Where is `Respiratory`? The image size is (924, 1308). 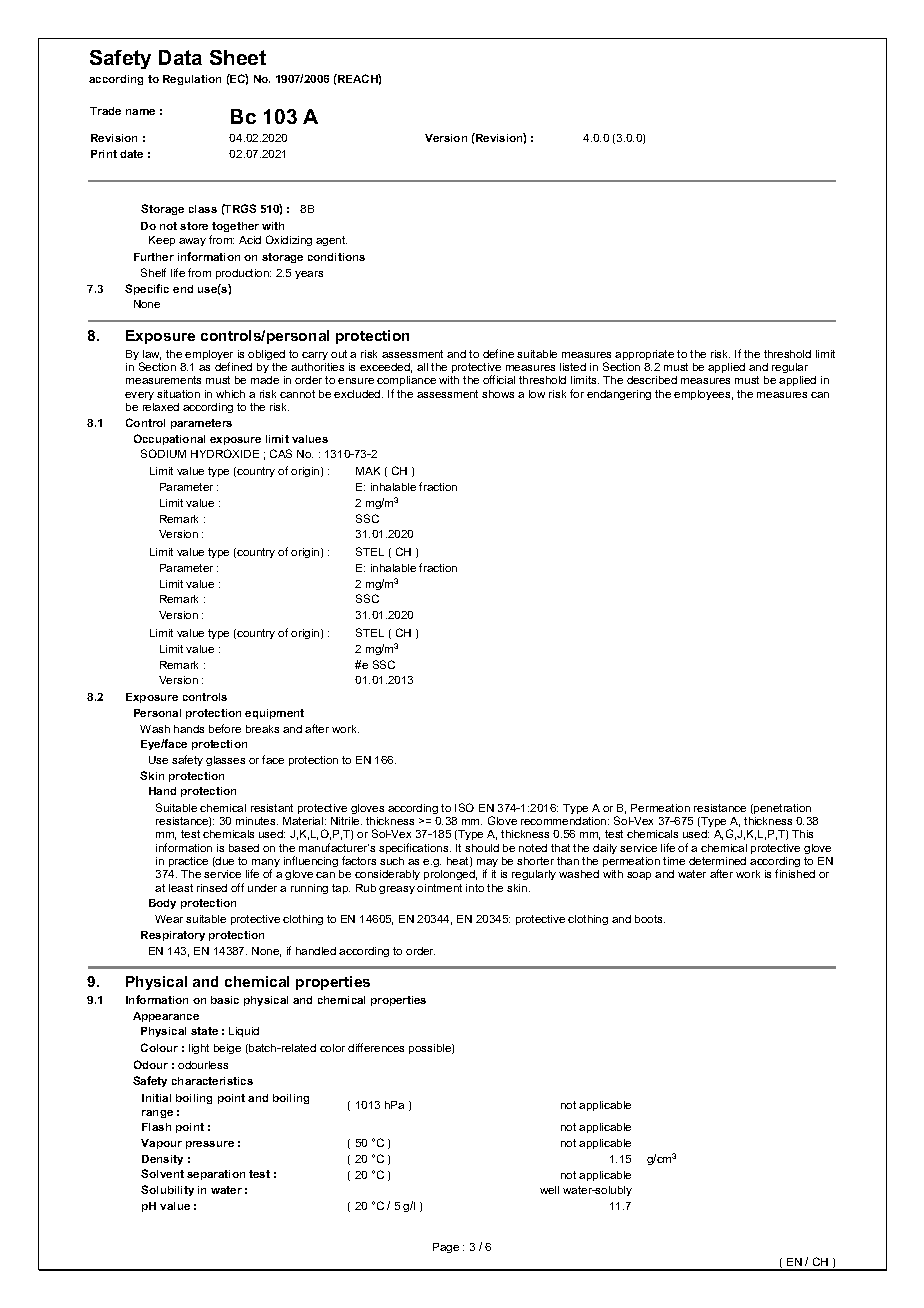 Respiratory is located at coordinates (173, 936).
